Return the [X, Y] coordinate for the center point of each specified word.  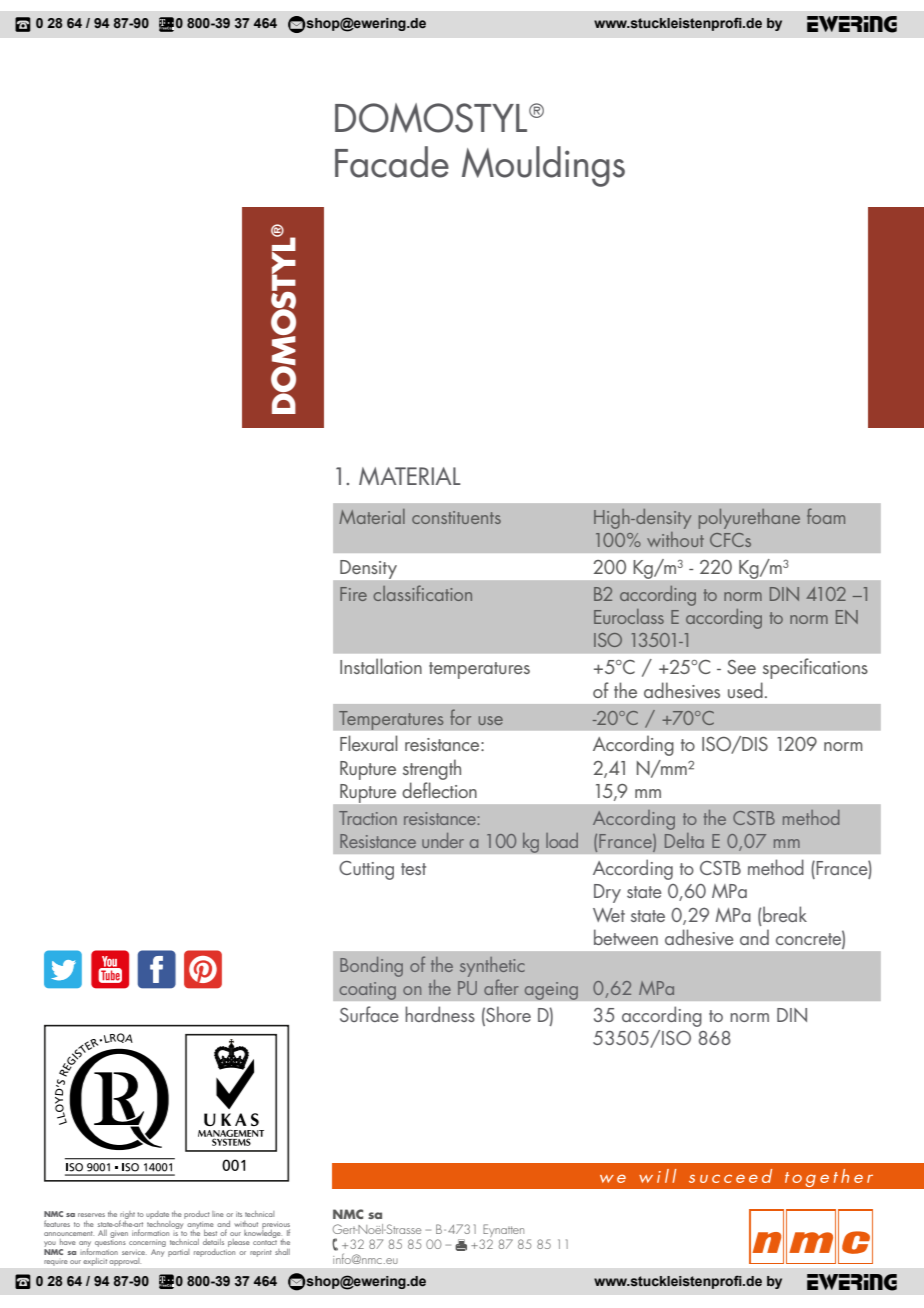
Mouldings [543, 166]
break [785, 914]
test [413, 869]
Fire [353, 594]
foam [826, 516]
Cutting [366, 870]
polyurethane [749, 519]
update [158, 1216]
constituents [456, 517]
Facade [392, 162]
